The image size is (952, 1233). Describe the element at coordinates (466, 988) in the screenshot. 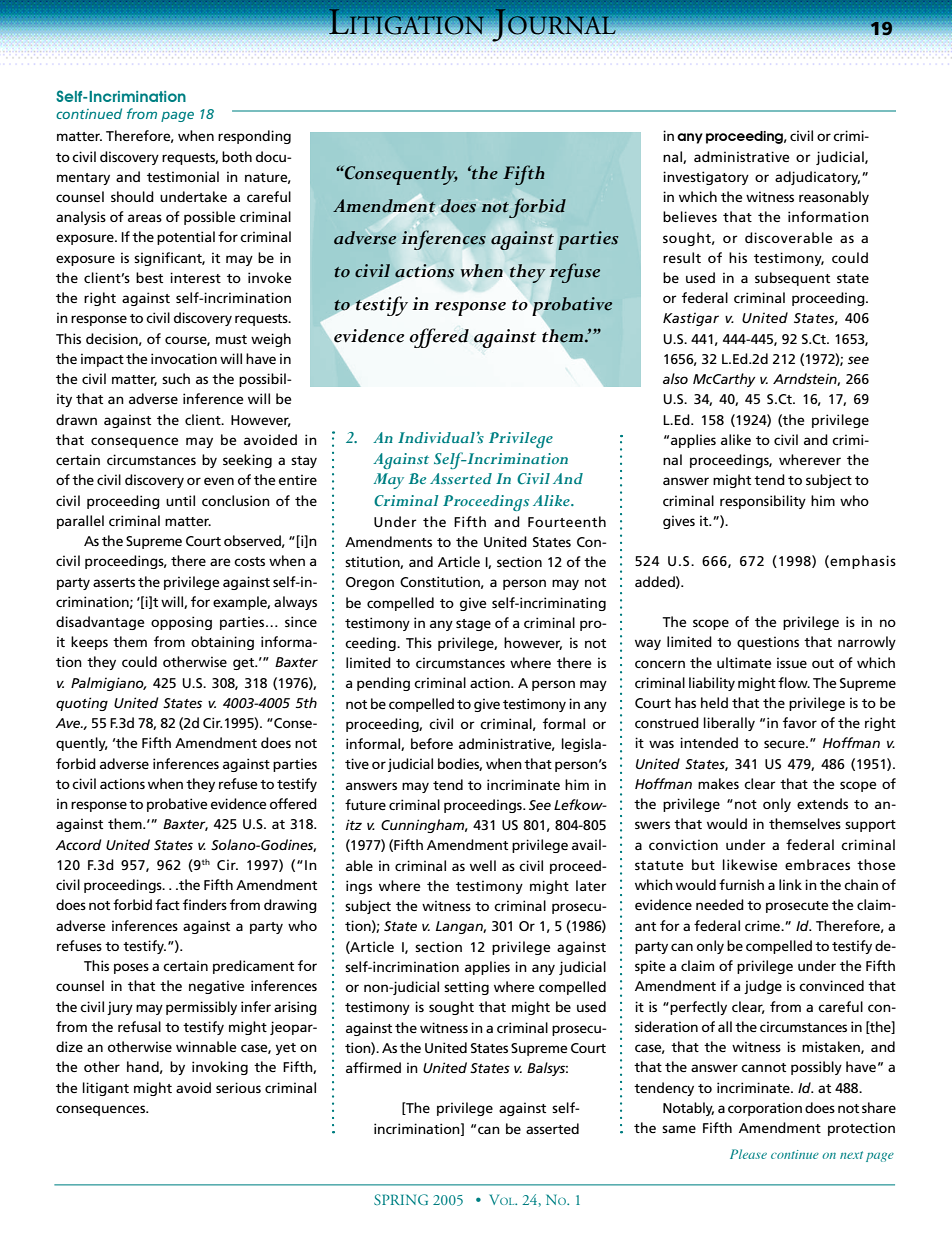

I see `setting` at that location.
